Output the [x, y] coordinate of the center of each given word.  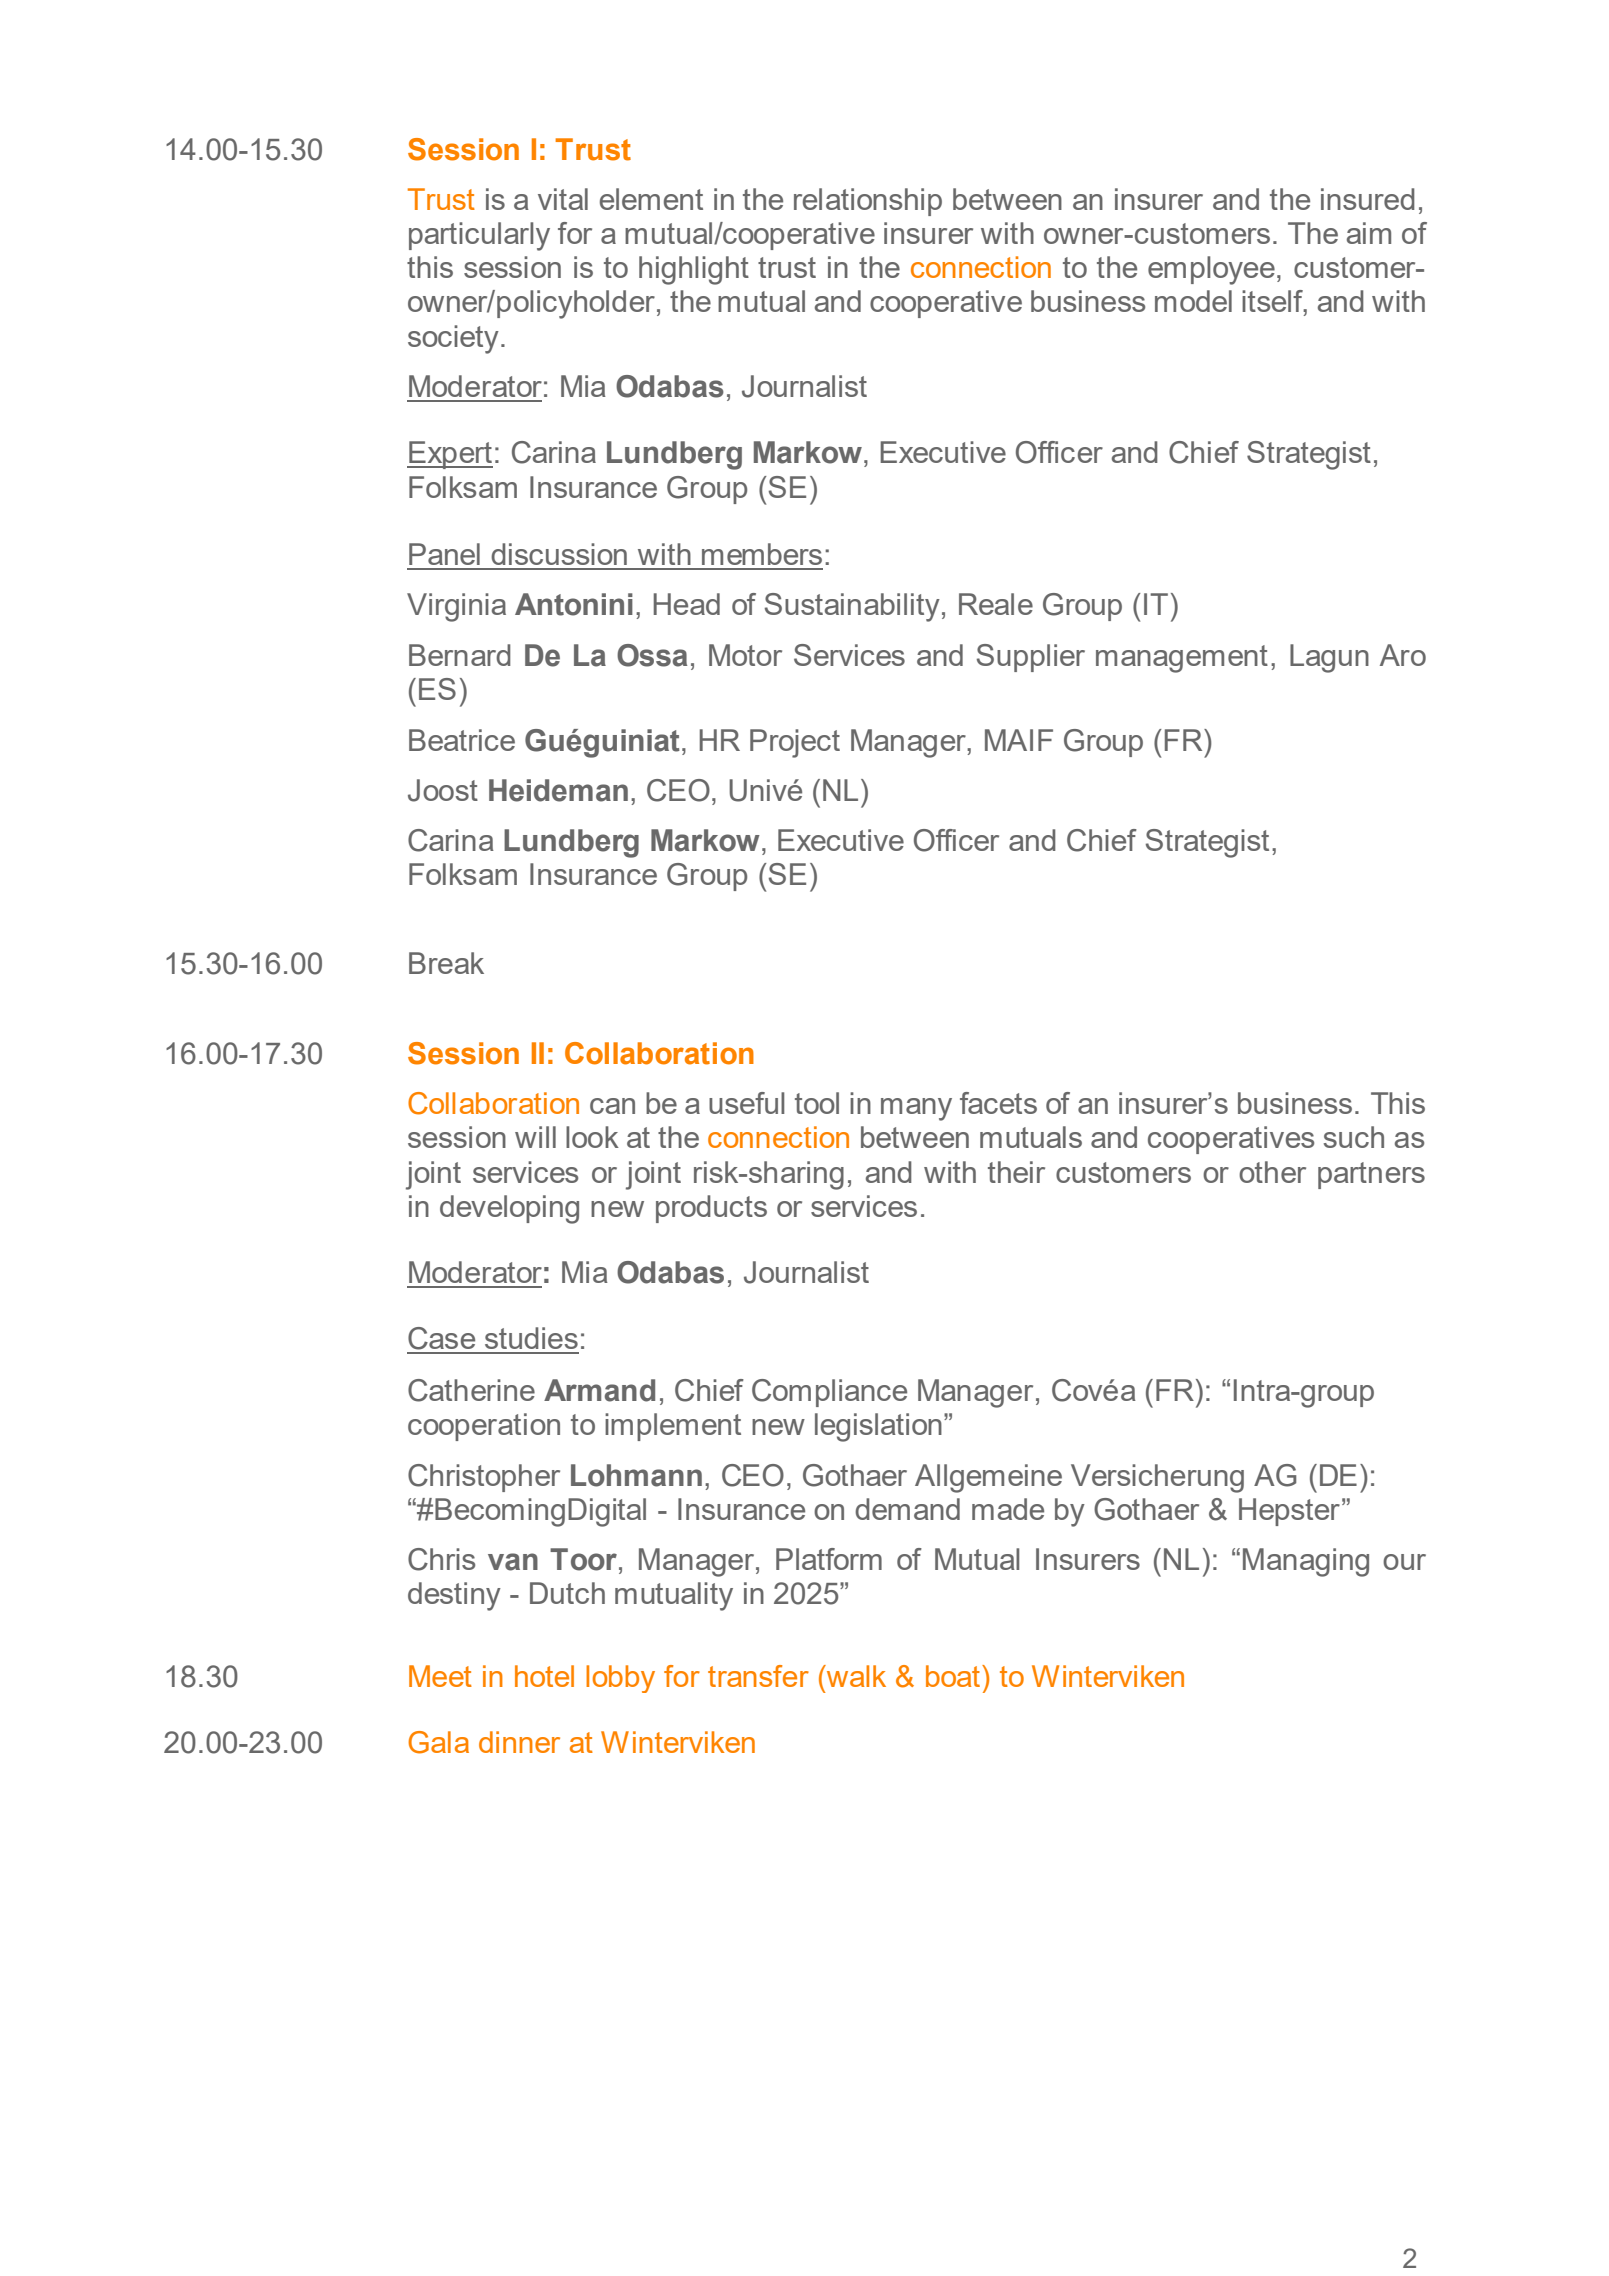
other [1272, 1172]
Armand [599, 1390]
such [1354, 1137]
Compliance [829, 1393]
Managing [1306, 1562]
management [1182, 659]
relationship [868, 202]
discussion [559, 554]
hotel [544, 1676]
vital [563, 199]
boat [953, 1676]
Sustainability [852, 607]
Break [446, 963]
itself [1273, 302]
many [916, 1109]
